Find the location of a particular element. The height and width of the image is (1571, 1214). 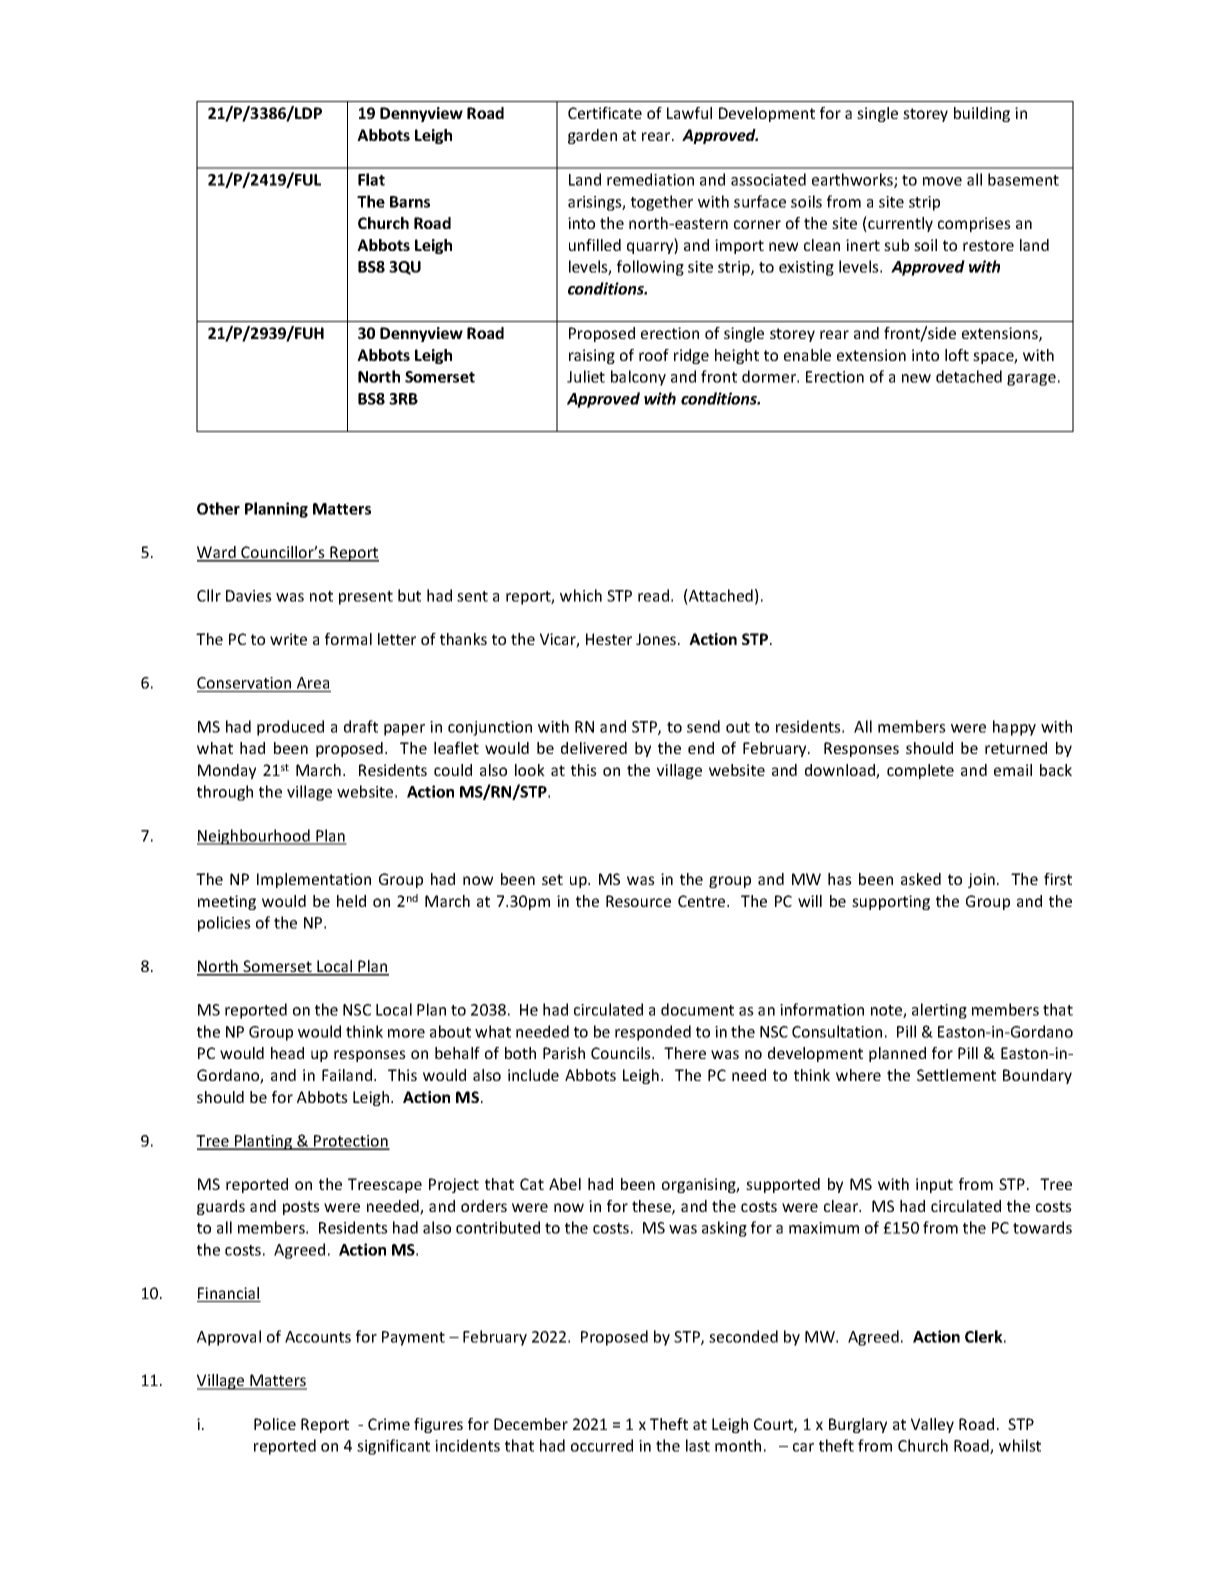

Police is located at coordinates (275, 1424).
